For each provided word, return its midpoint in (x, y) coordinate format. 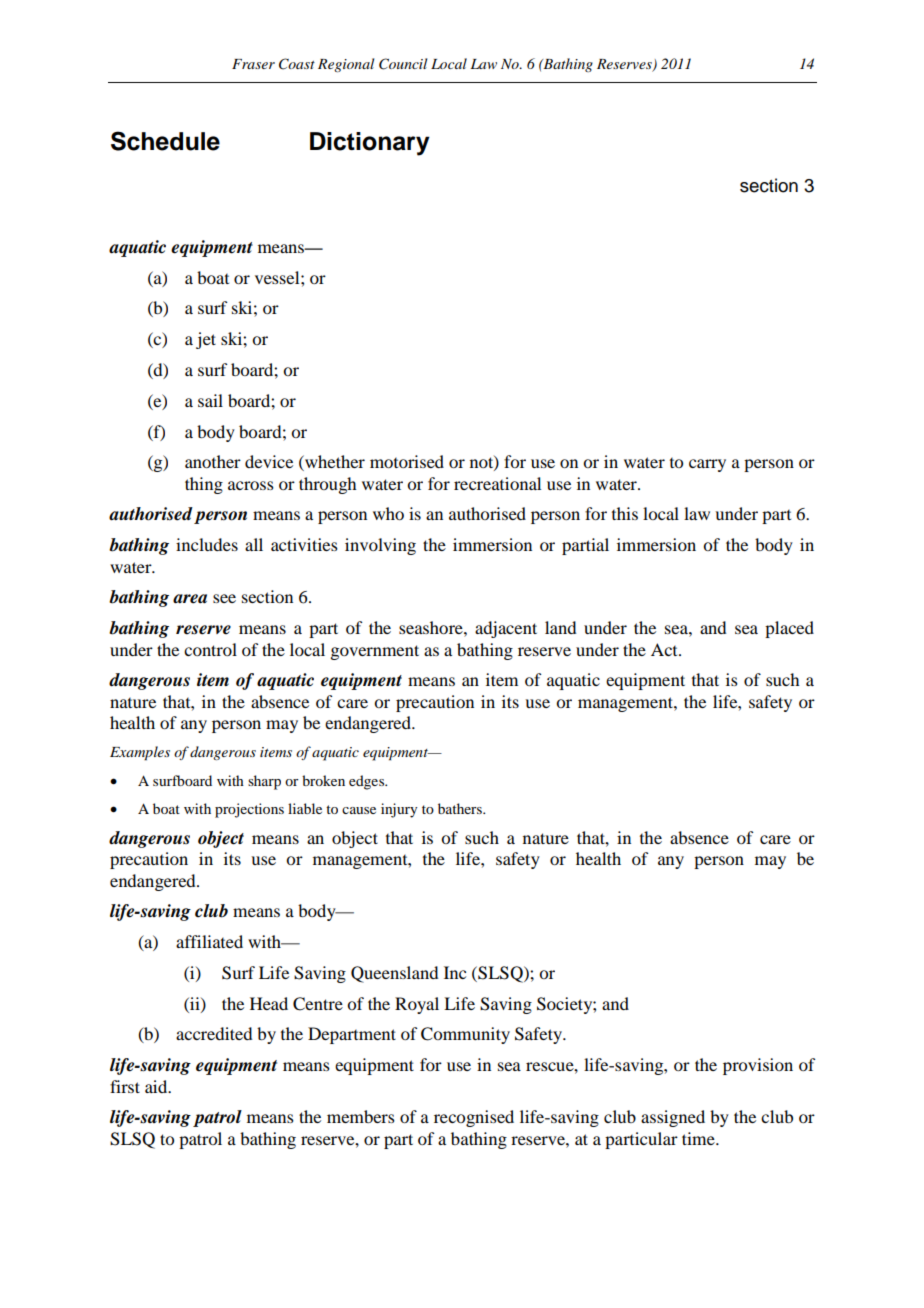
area (190, 599)
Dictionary (370, 144)
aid (157, 1086)
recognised (474, 1118)
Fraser (253, 64)
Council (403, 64)
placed (789, 629)
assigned (673, 1118)
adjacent (506, 629)
